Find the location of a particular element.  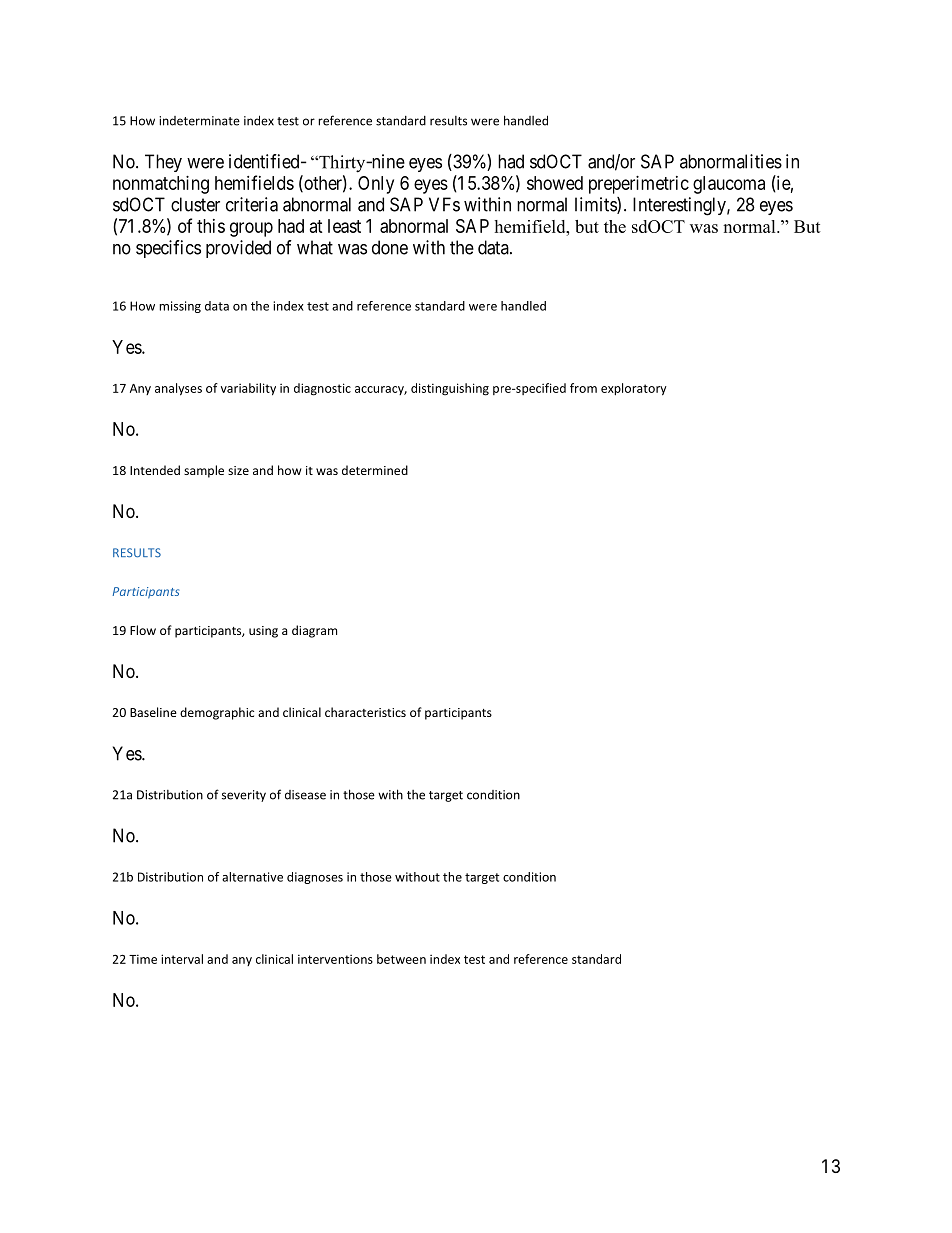

determined is located at coordinates (375, 470).
